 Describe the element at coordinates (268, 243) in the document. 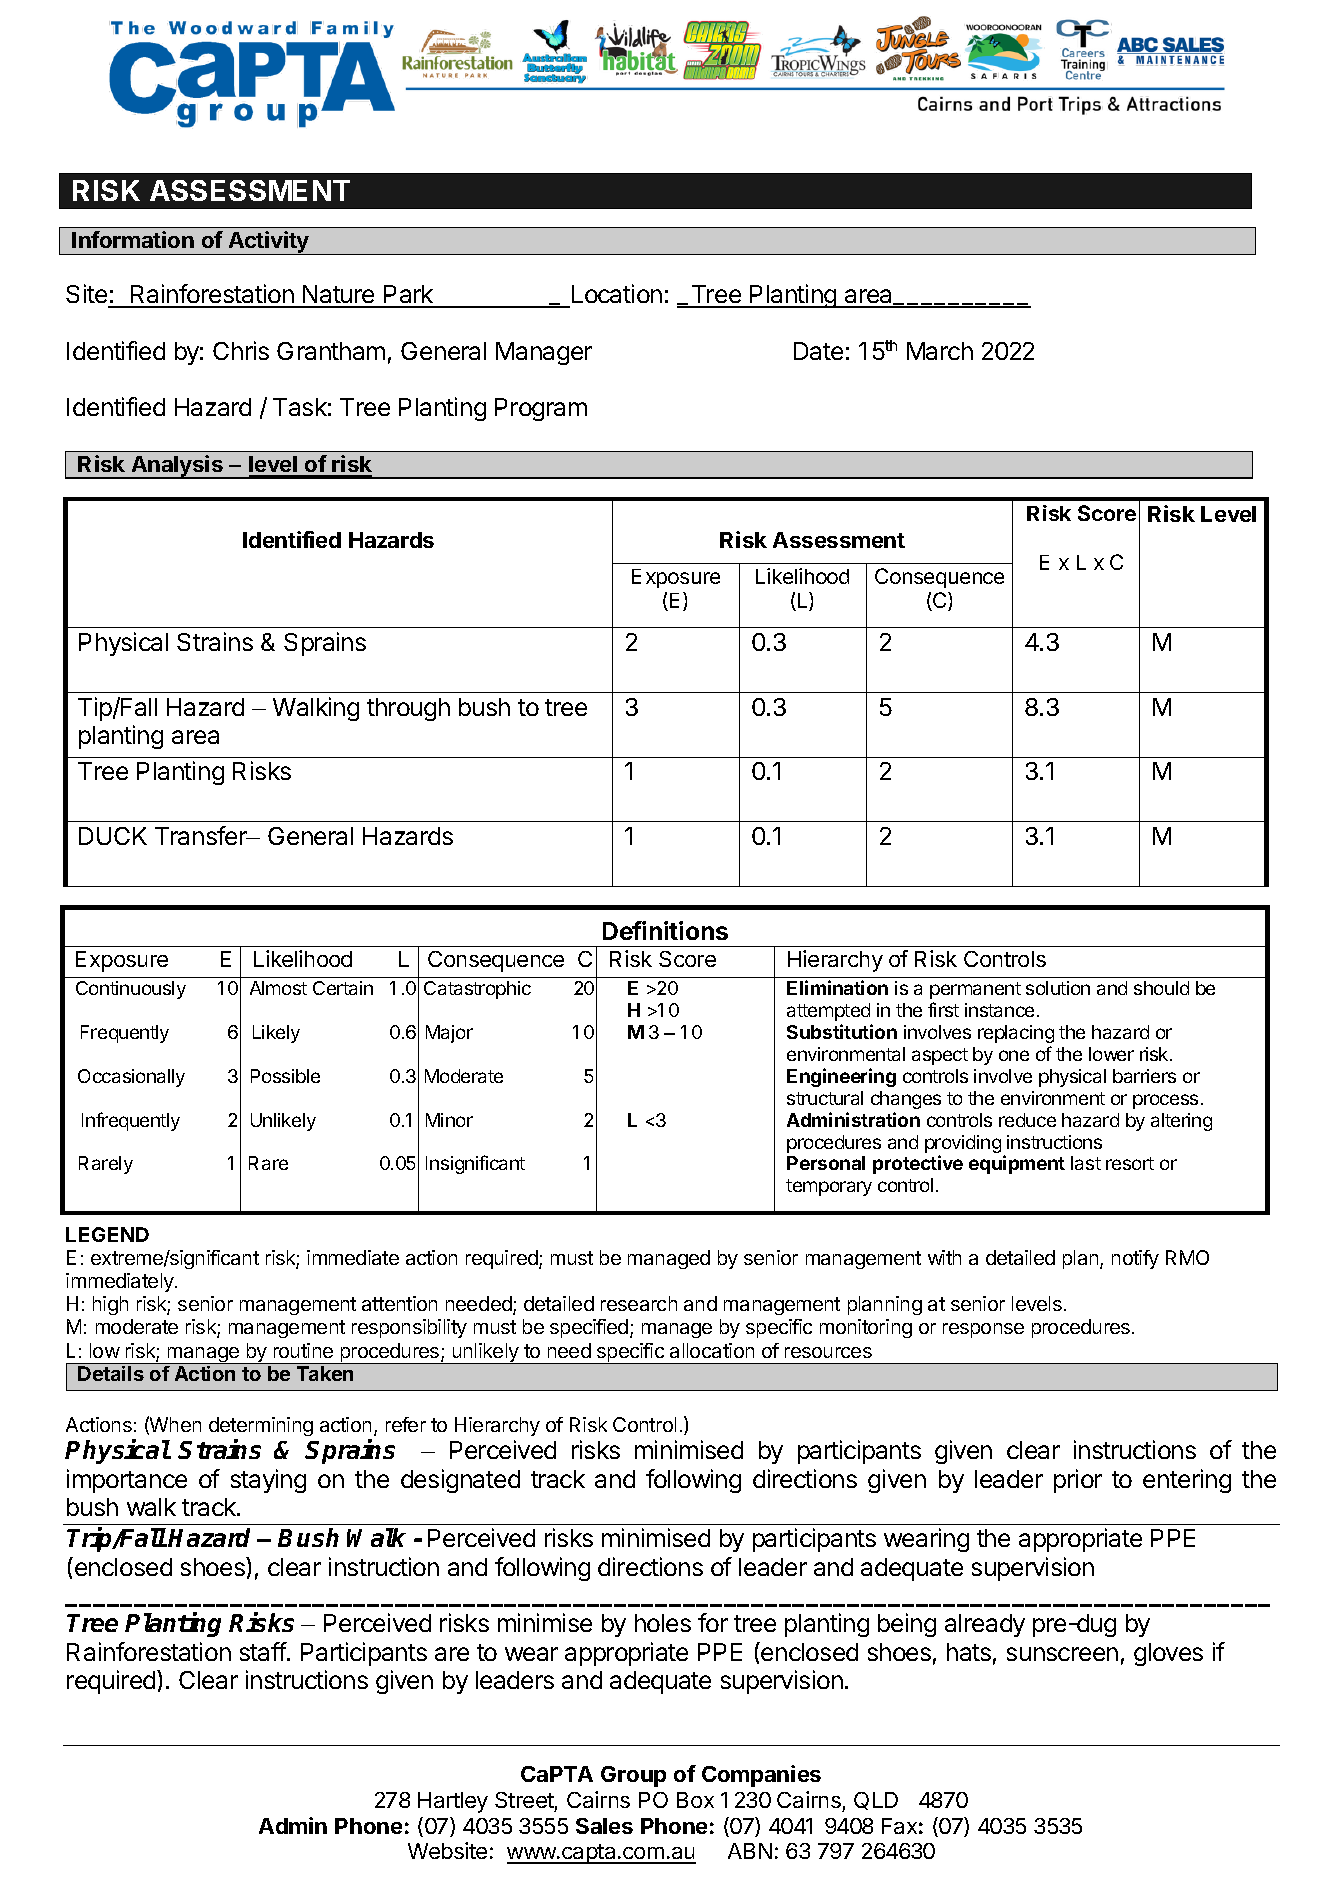

I see `Activity` at that location.
